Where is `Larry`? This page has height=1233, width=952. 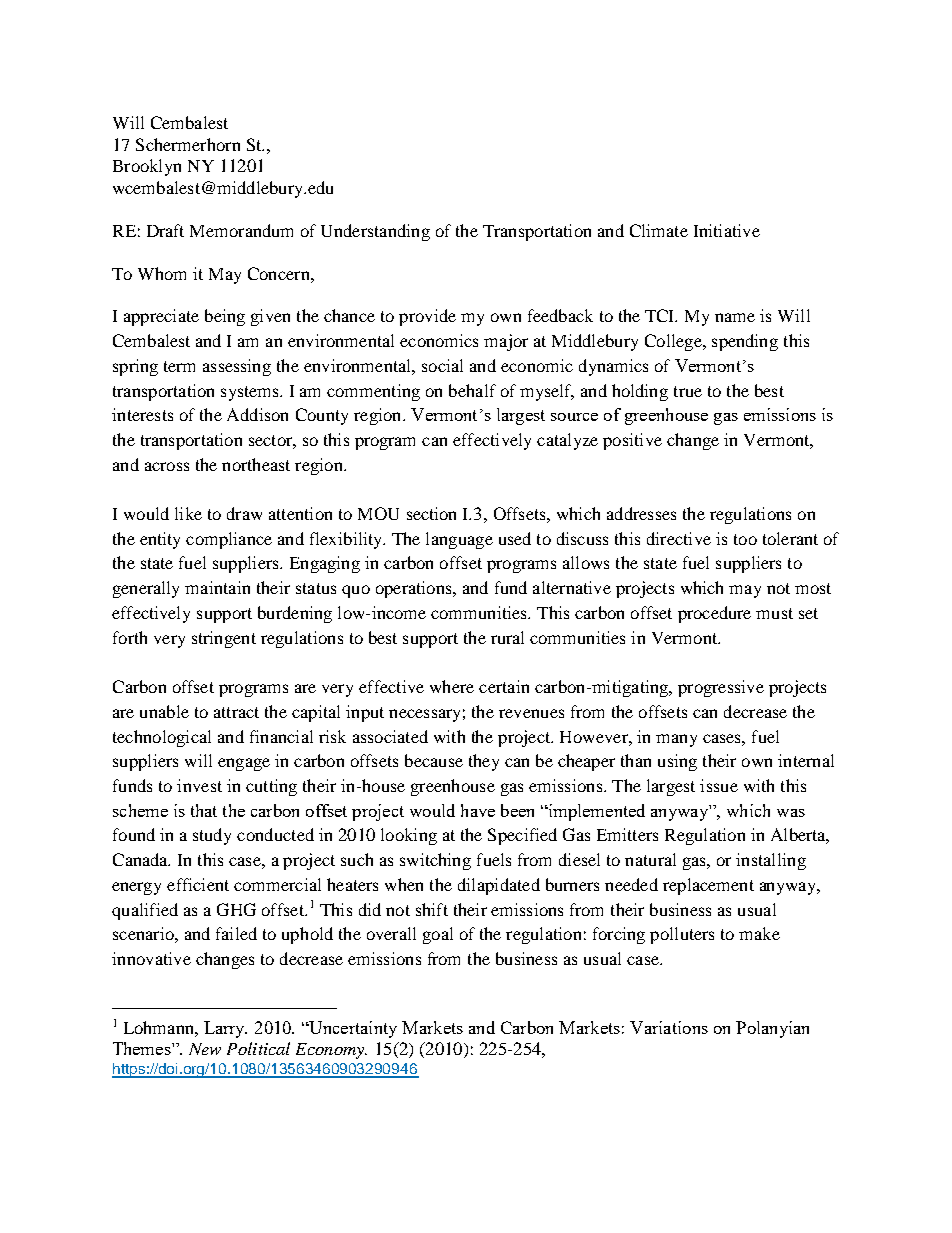
Larry is located at coordinates (225, 1029).
